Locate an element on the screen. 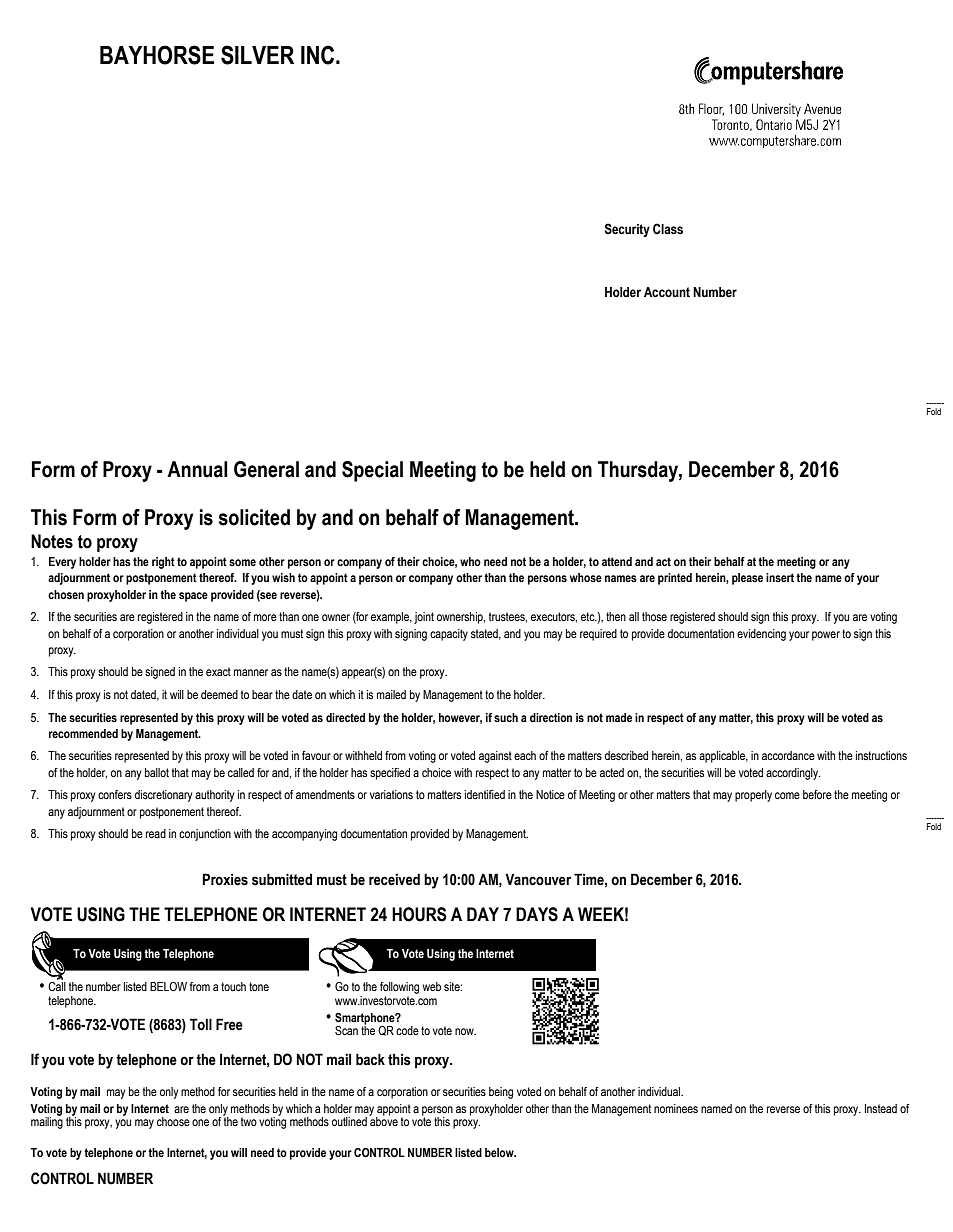  Security is located at coordinates (627, 230).
